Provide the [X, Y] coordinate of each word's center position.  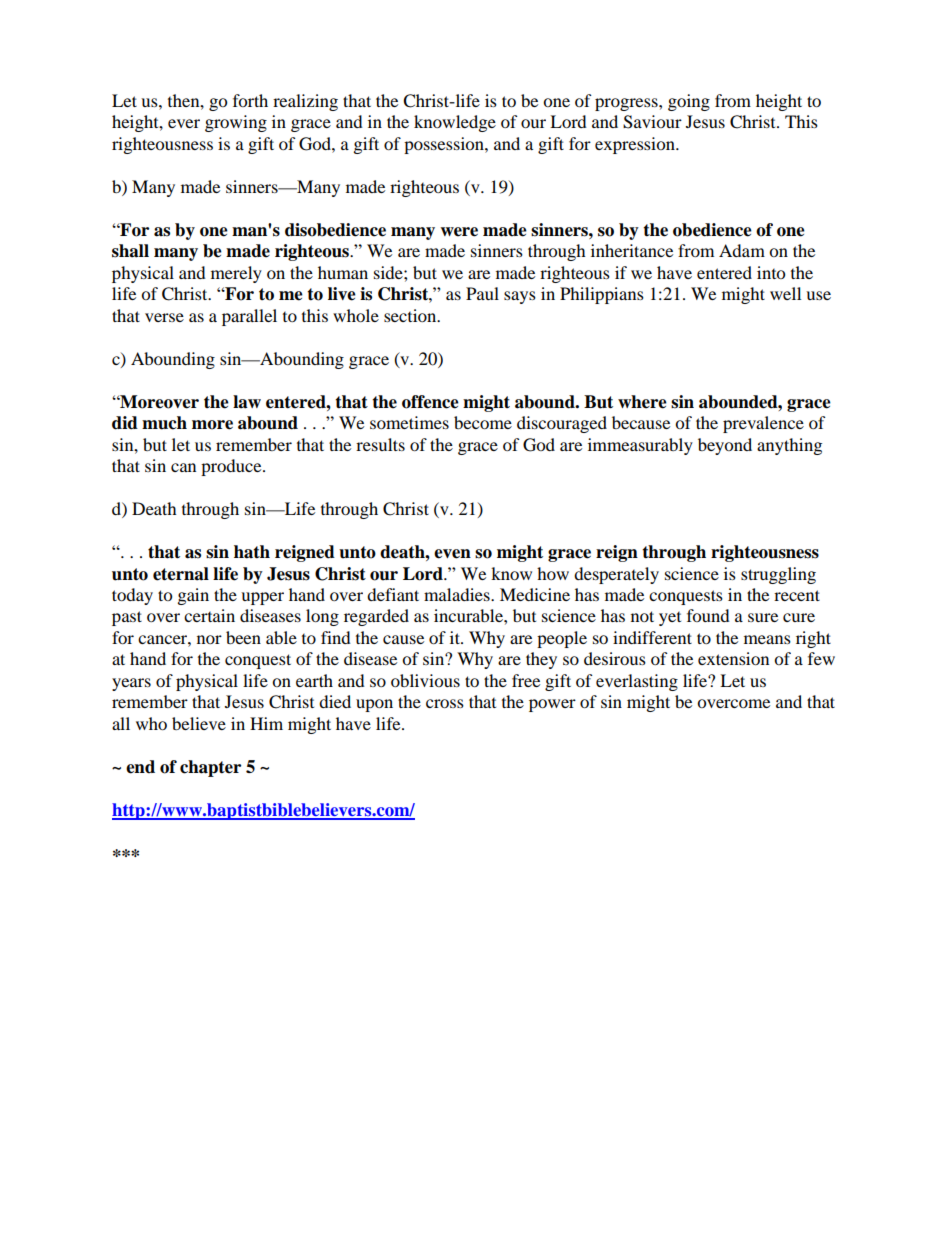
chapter [210, 768]
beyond [725, 446]
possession [445, 145]
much [164, 423]
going [689, 102]
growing [236, 123]
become [483, 422]
